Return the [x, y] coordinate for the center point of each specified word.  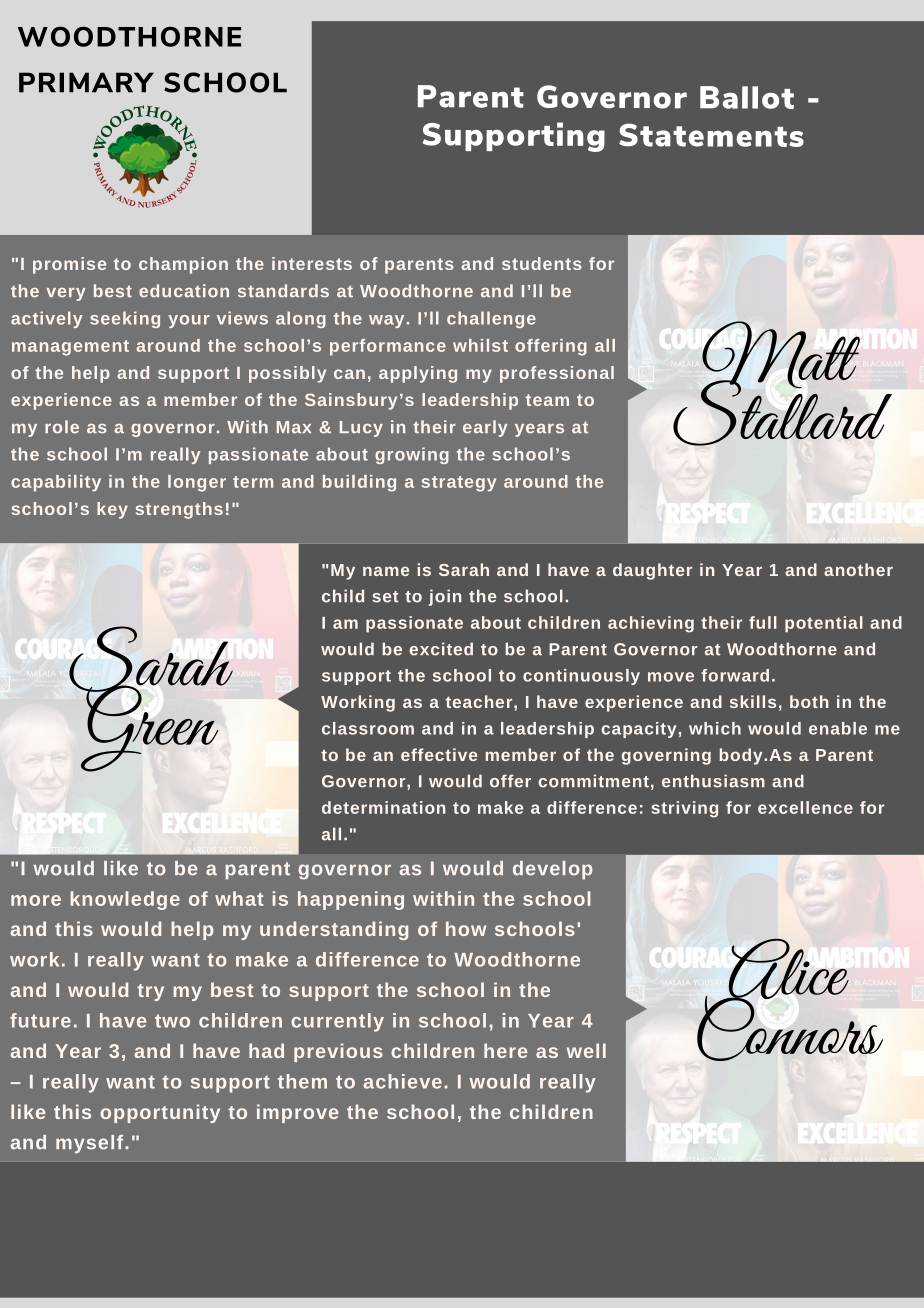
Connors [790, 1026]
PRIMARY [86, 82]
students [542, 263]
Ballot [747, 97]
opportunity [160, 1113]
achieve [402, 1081]
